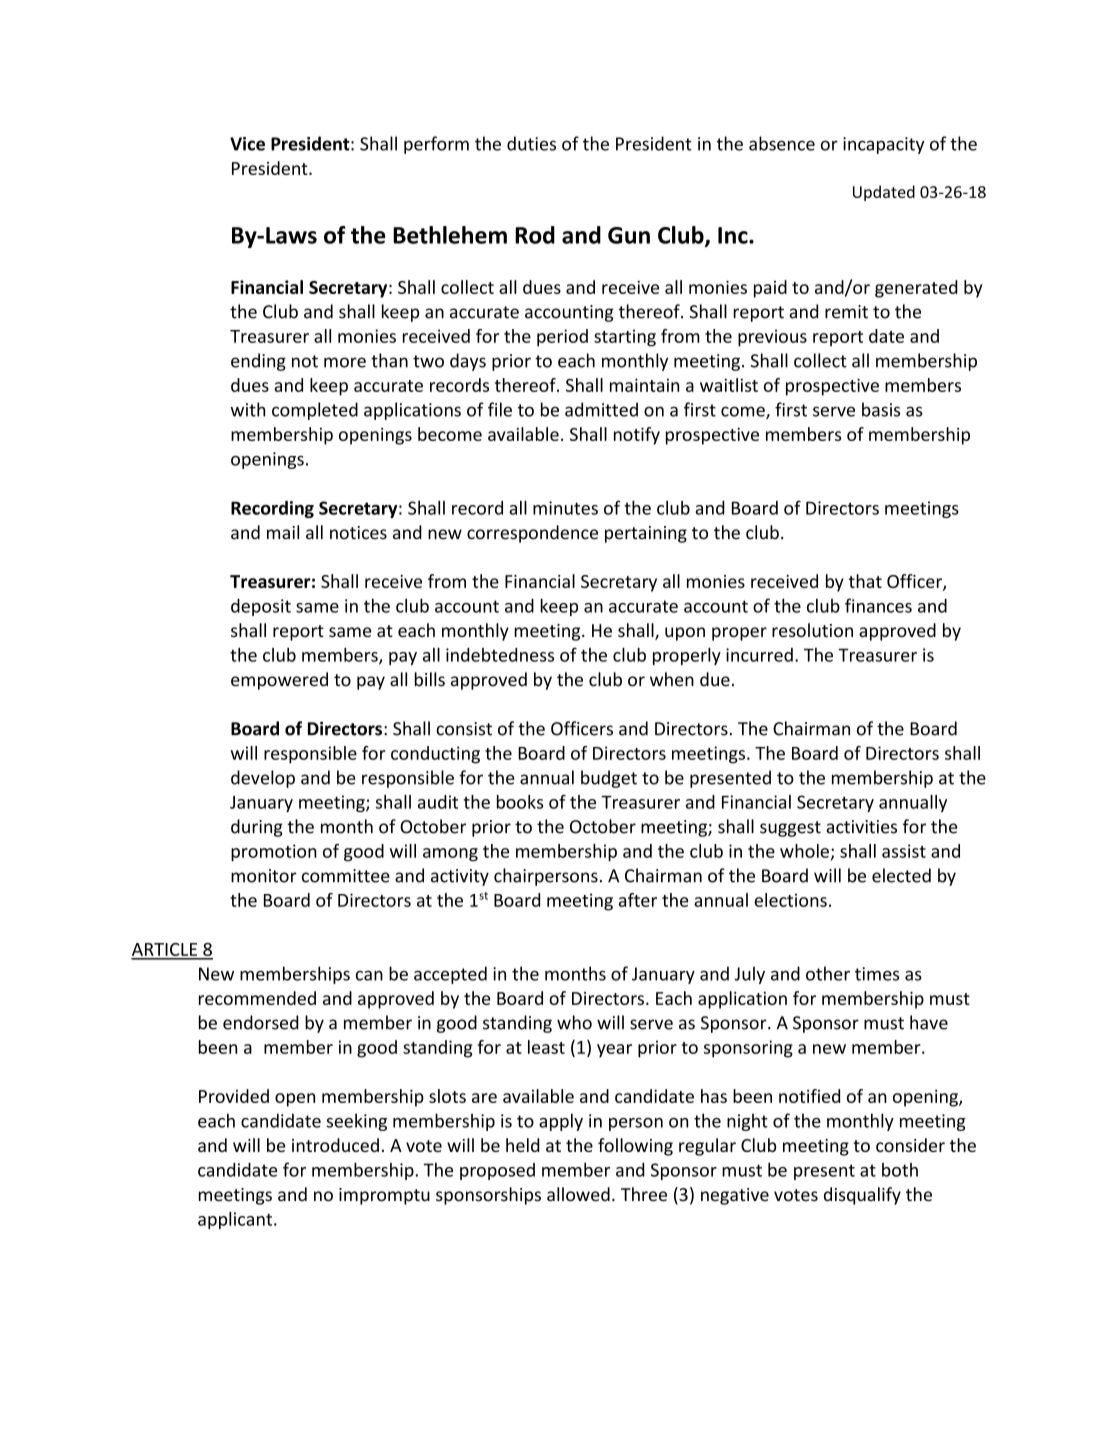  I want to click on duties, so click(531, 143).
